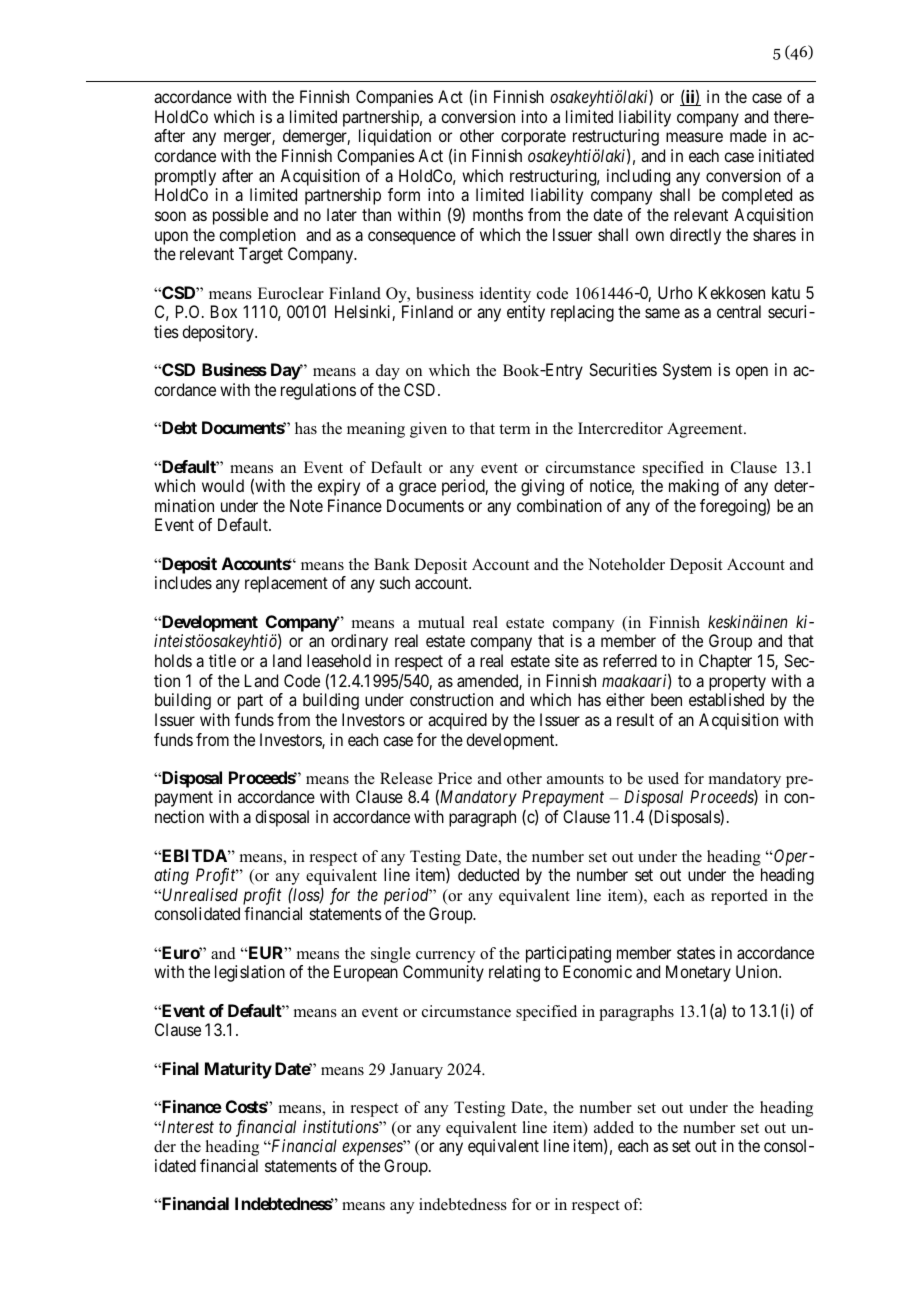  What do you see at coordinates (706, 430) in the screenshot?
I see `Agreement` at bounding box center [706, 430].
